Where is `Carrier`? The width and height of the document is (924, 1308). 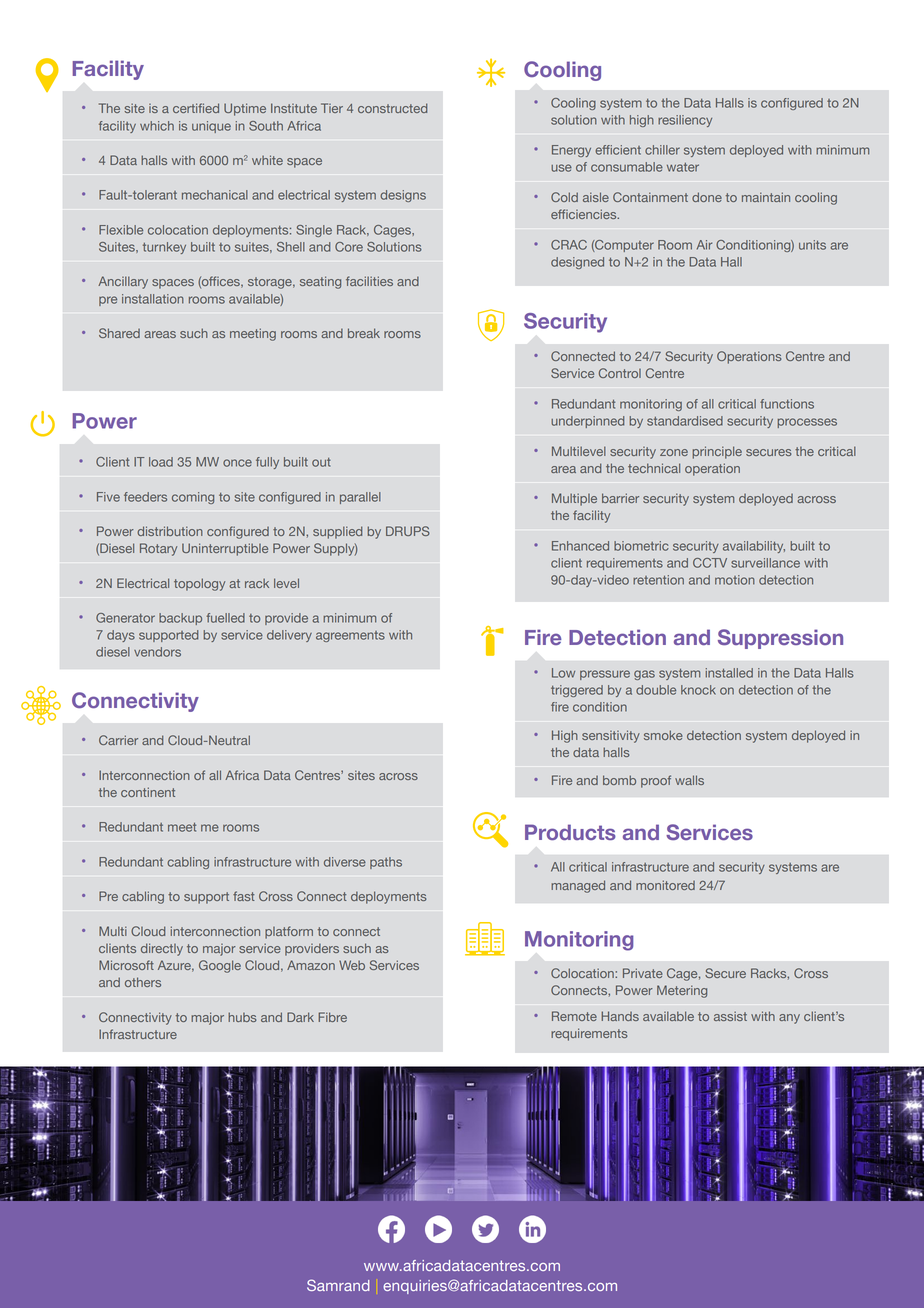 Carrier is located at coordinates (118, 740).
